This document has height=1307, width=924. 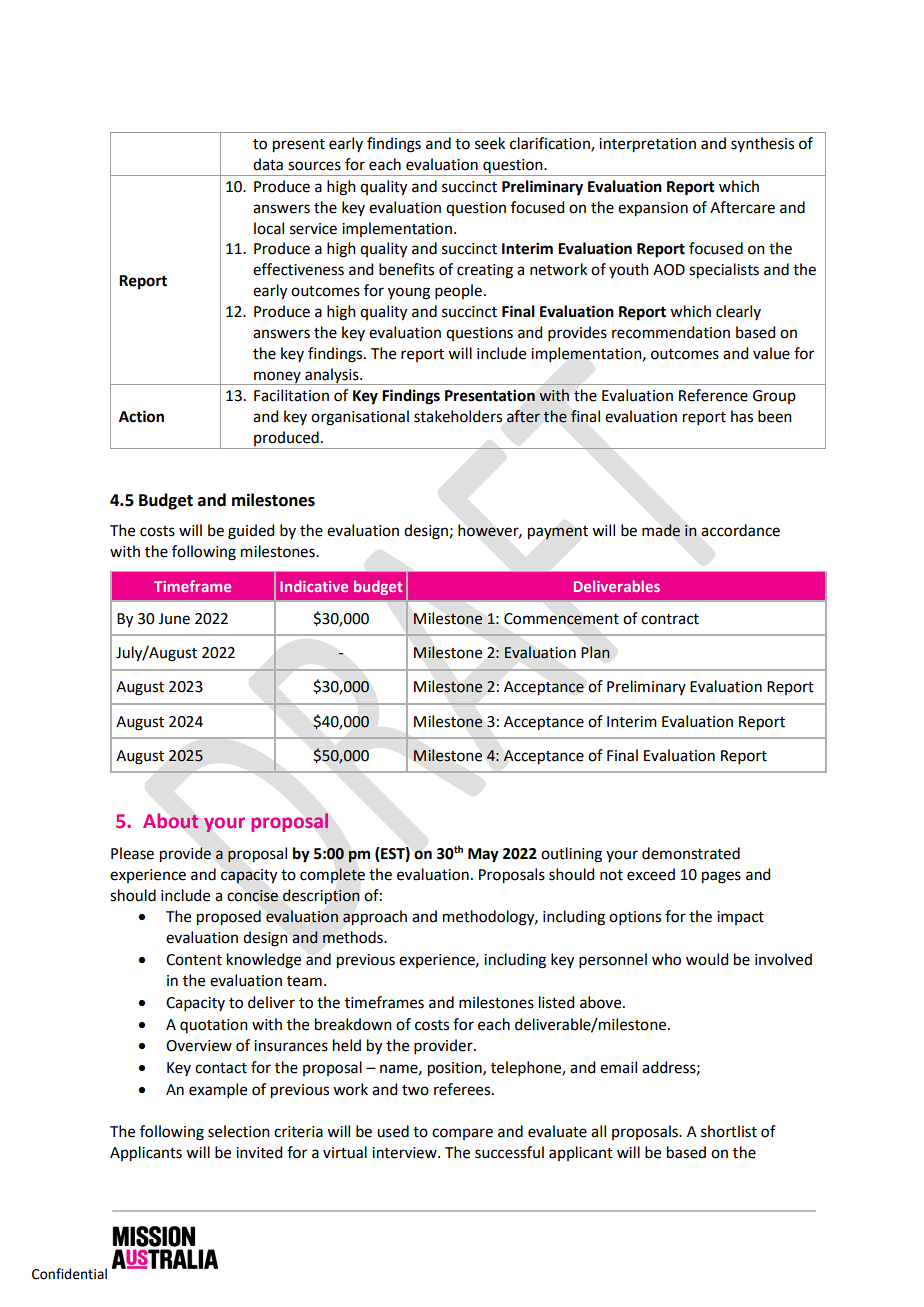 I want to click on June, so click(x=174, y=619).
